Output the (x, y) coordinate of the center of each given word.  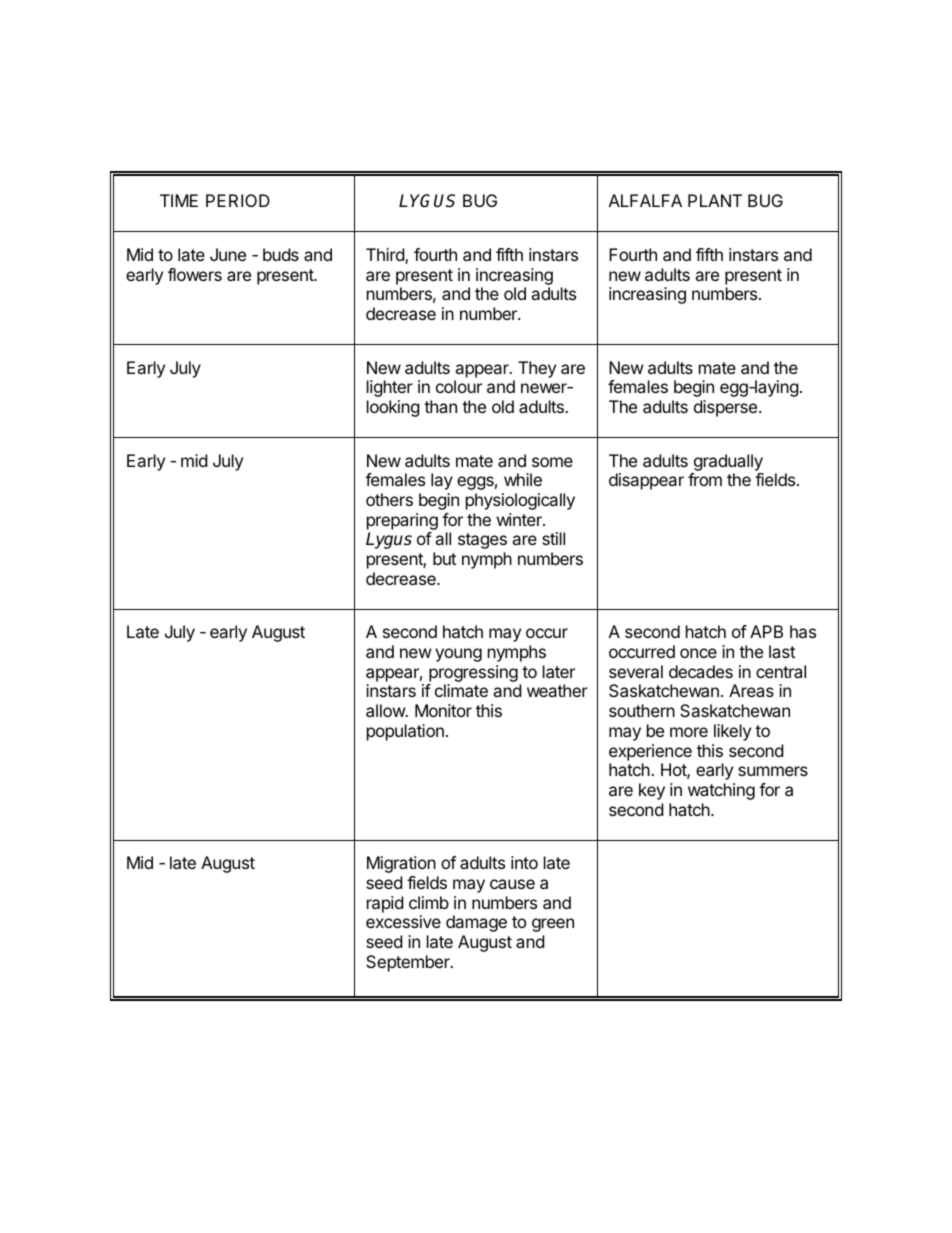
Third (386, 256)
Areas (751, 690)
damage (476, 923)
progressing (473, 673)
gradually (728, 462)
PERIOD (238, 200)
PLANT (715, 200)
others (389, 499)
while (523, 479)
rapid (385, 904)
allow (386, 710)
